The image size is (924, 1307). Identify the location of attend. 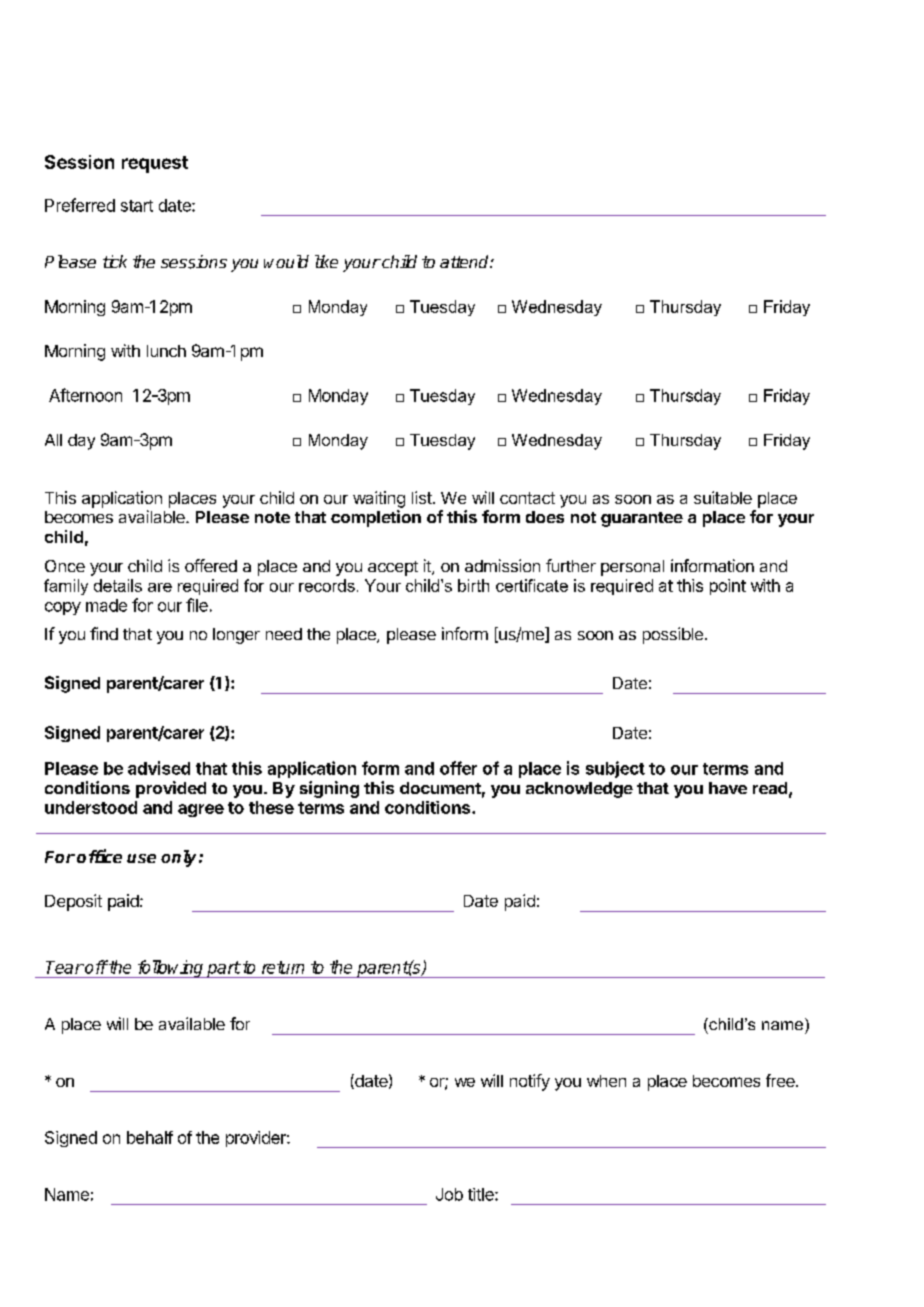
(465, 261).
